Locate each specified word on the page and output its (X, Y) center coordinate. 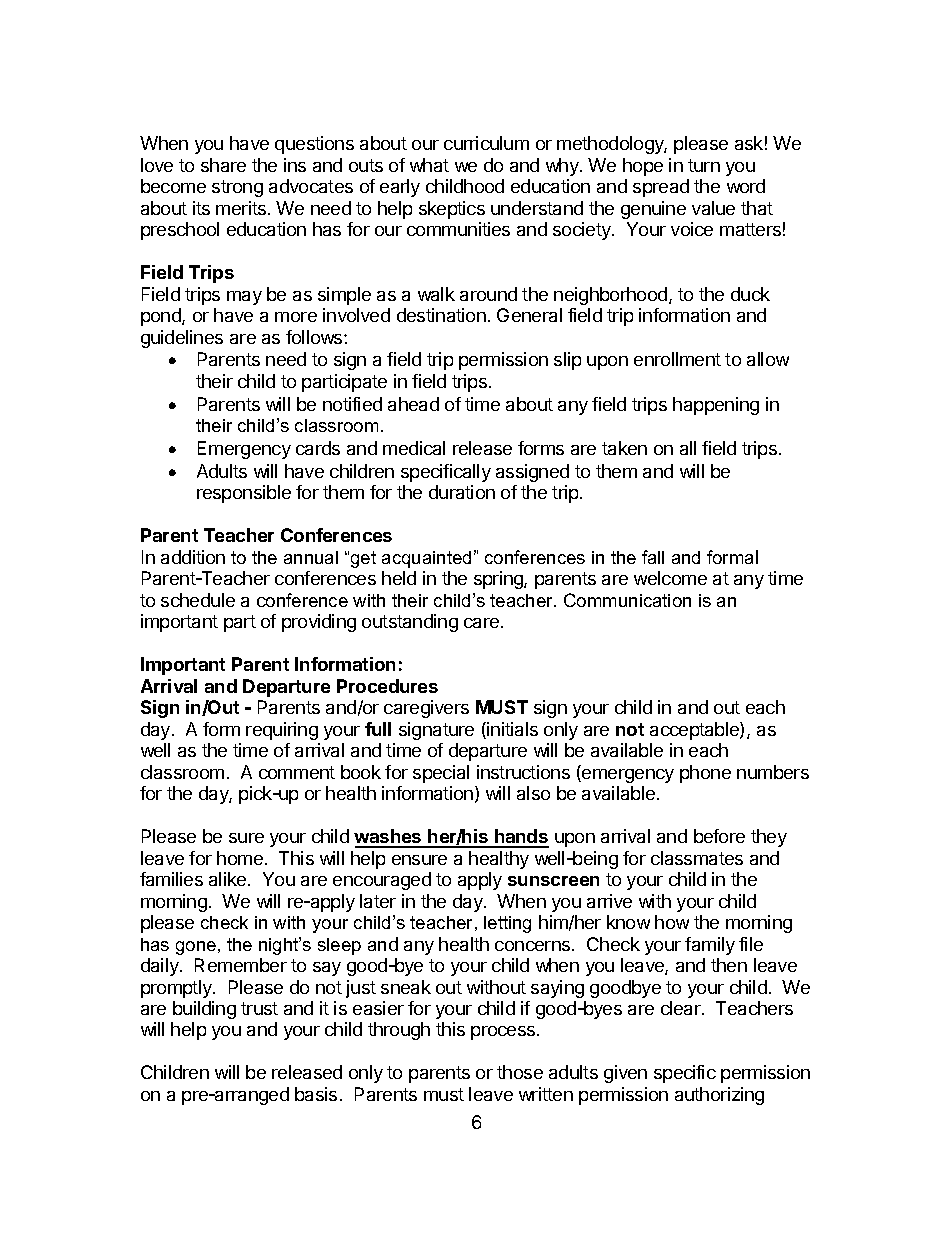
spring (499, 580)
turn (704, 165)
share (223, 165)
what (429, 165)
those (520, 1072)
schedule (198, 600)
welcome (670, 578)
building (204, 1010)
